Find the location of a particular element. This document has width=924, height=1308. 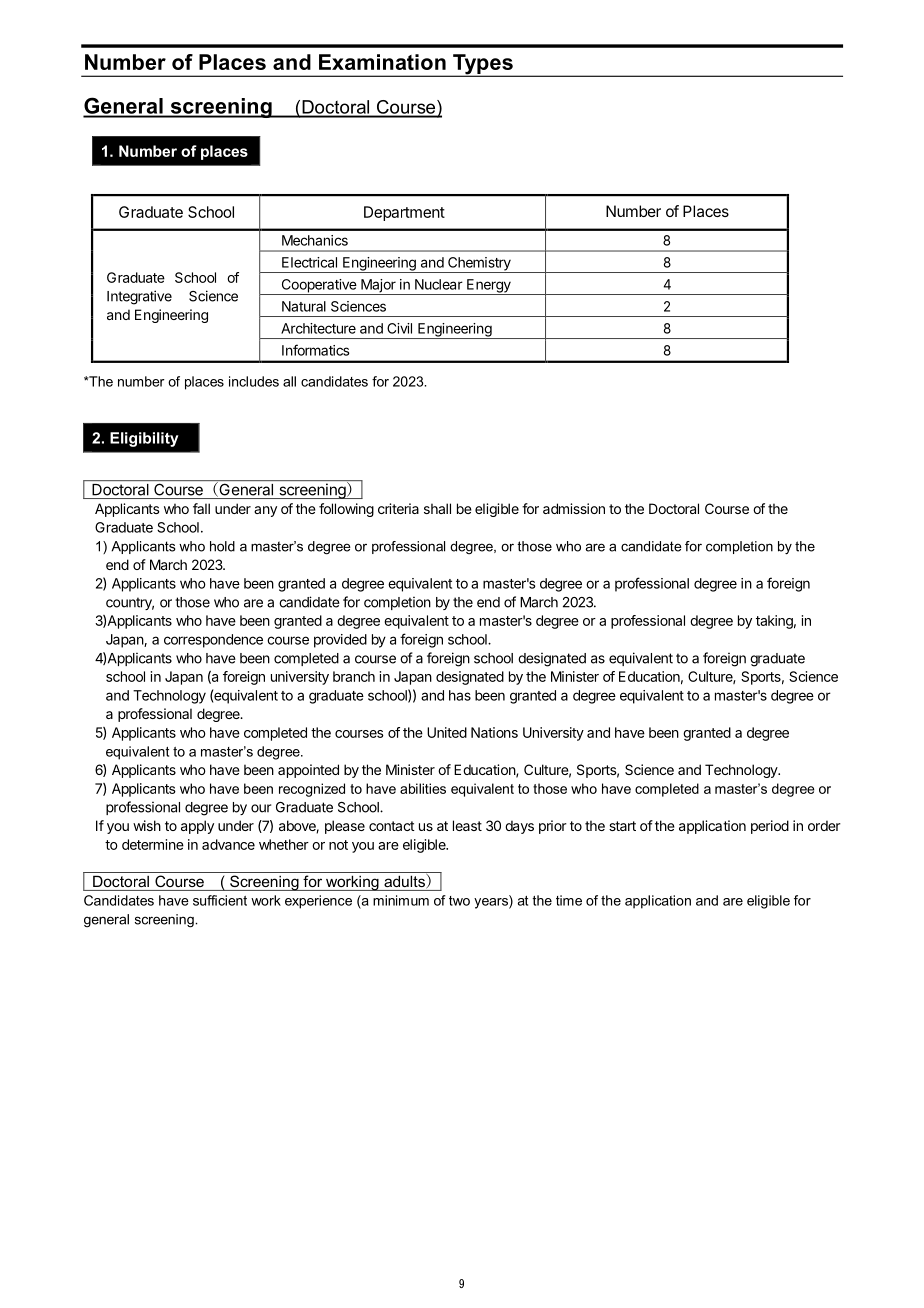

Energy is located at coordinates (489, 287).
